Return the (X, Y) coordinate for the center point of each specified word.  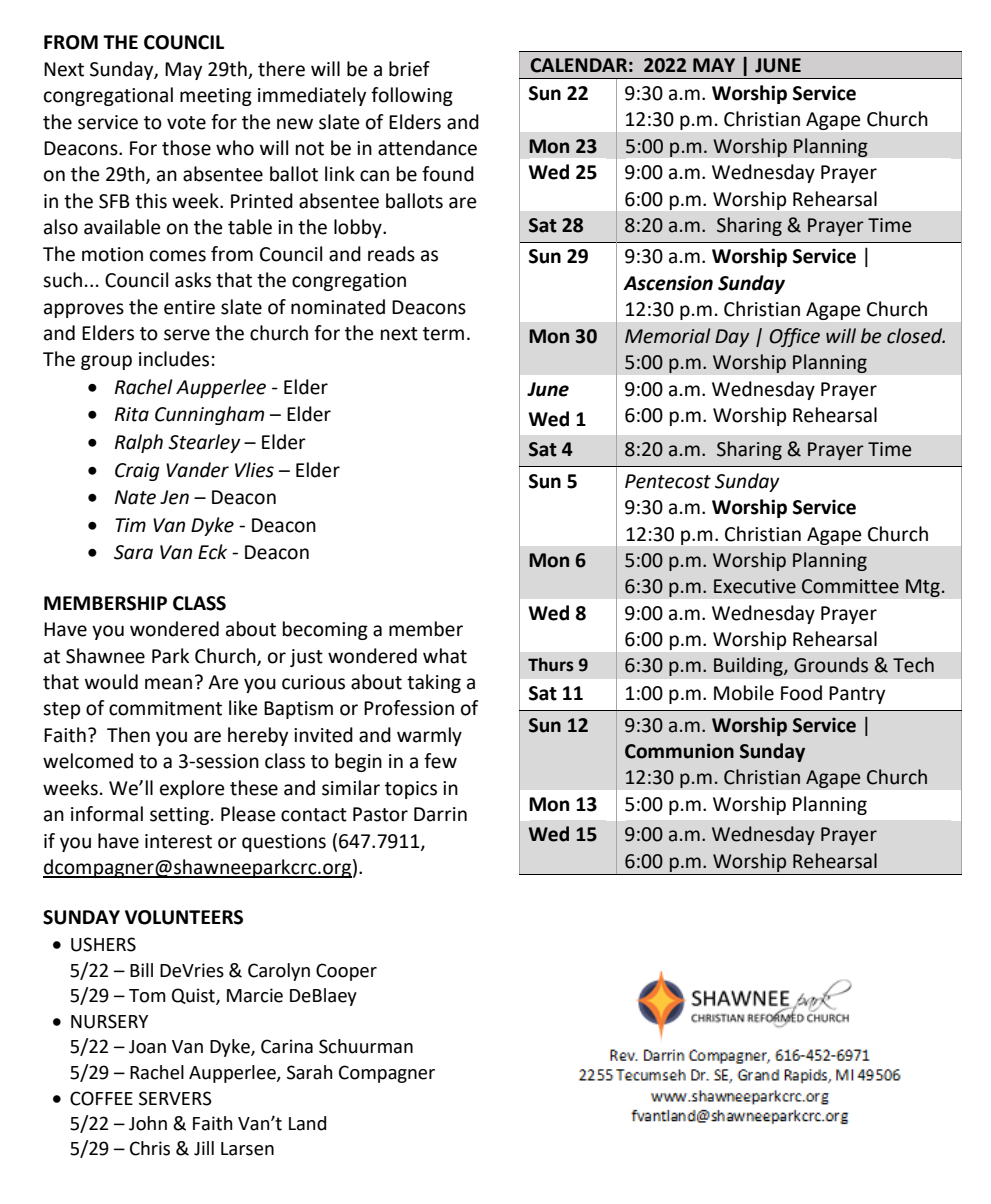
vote (186, 123)
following (412, 96)
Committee (850, 586)
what (445, 656)
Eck (212, 552)
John (148, 1123)
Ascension (668, 283)
